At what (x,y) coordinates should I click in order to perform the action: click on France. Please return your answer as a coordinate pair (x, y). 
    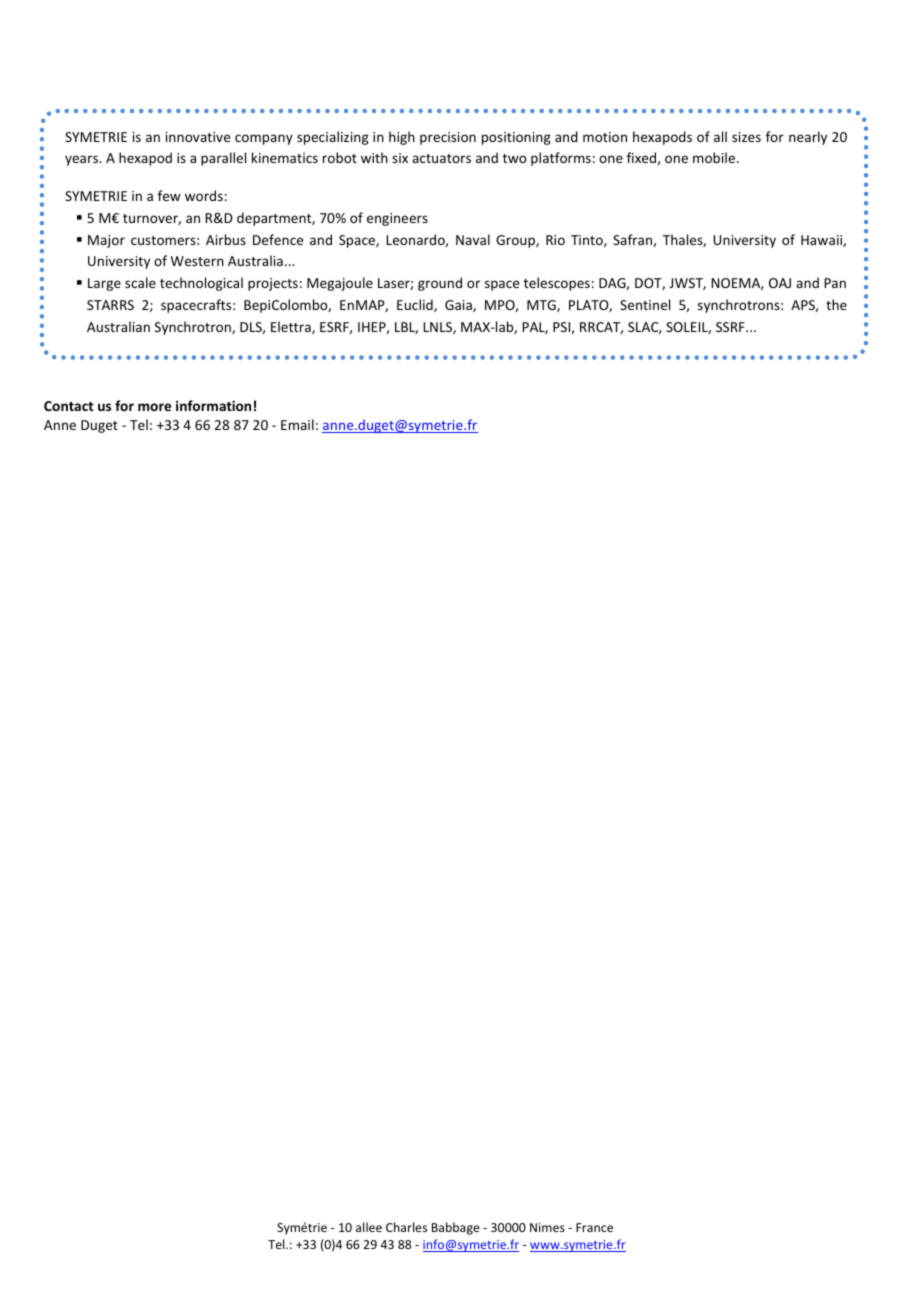
    Looking at the image, I should click on (594, 1227).
